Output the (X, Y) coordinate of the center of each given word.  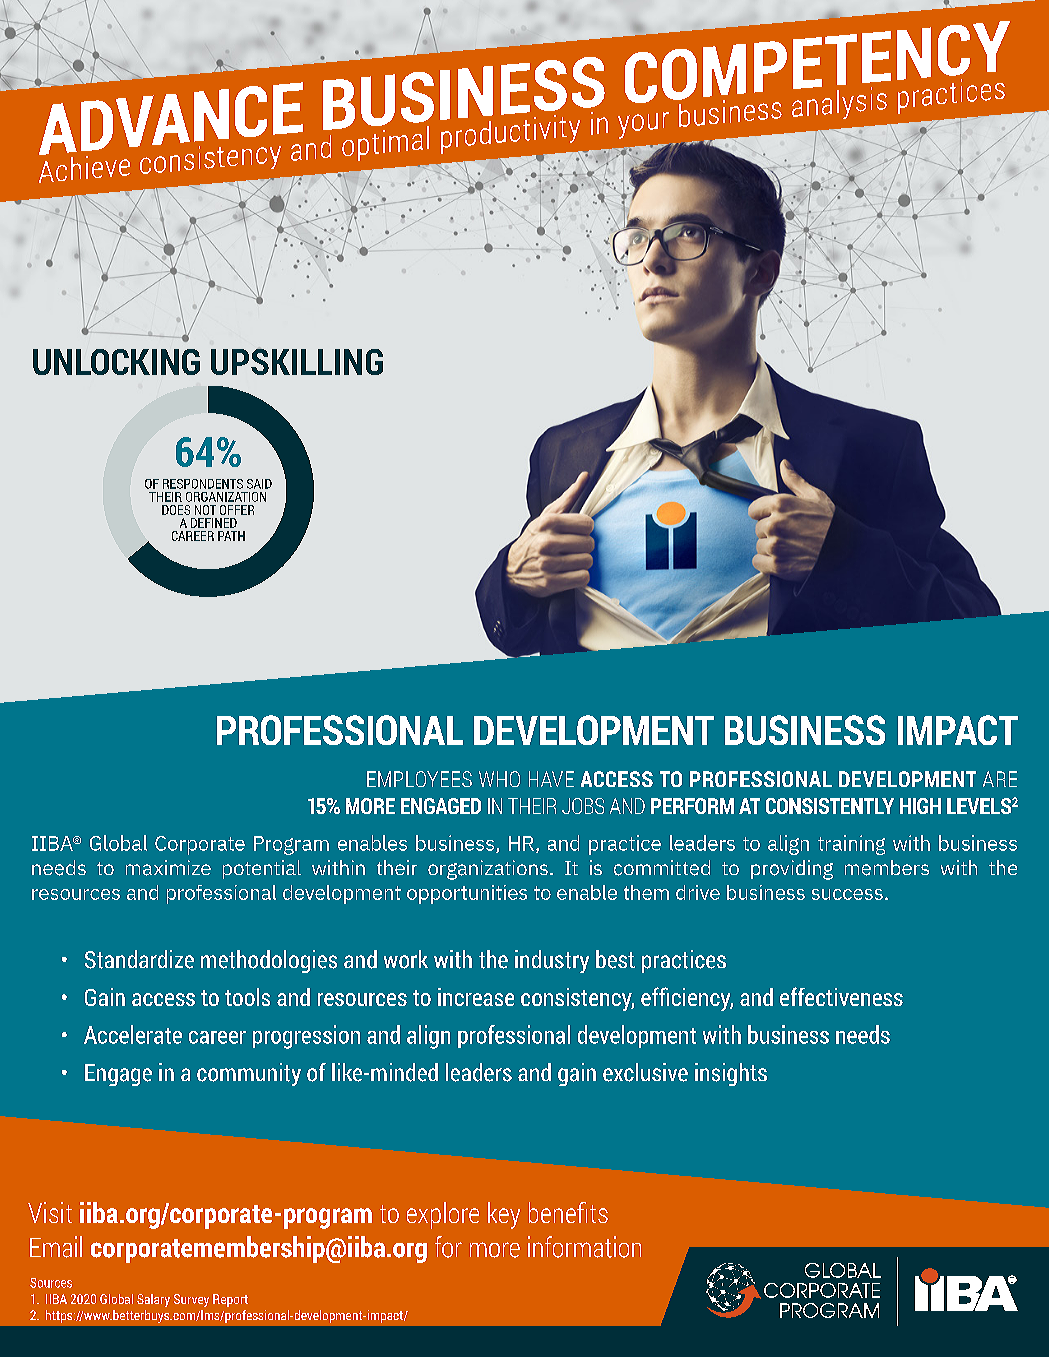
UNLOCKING (116, 362)
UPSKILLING (297, 362)
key (504, 1215)
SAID (259, 484)
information (584, 1247)
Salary (153, 1300)
